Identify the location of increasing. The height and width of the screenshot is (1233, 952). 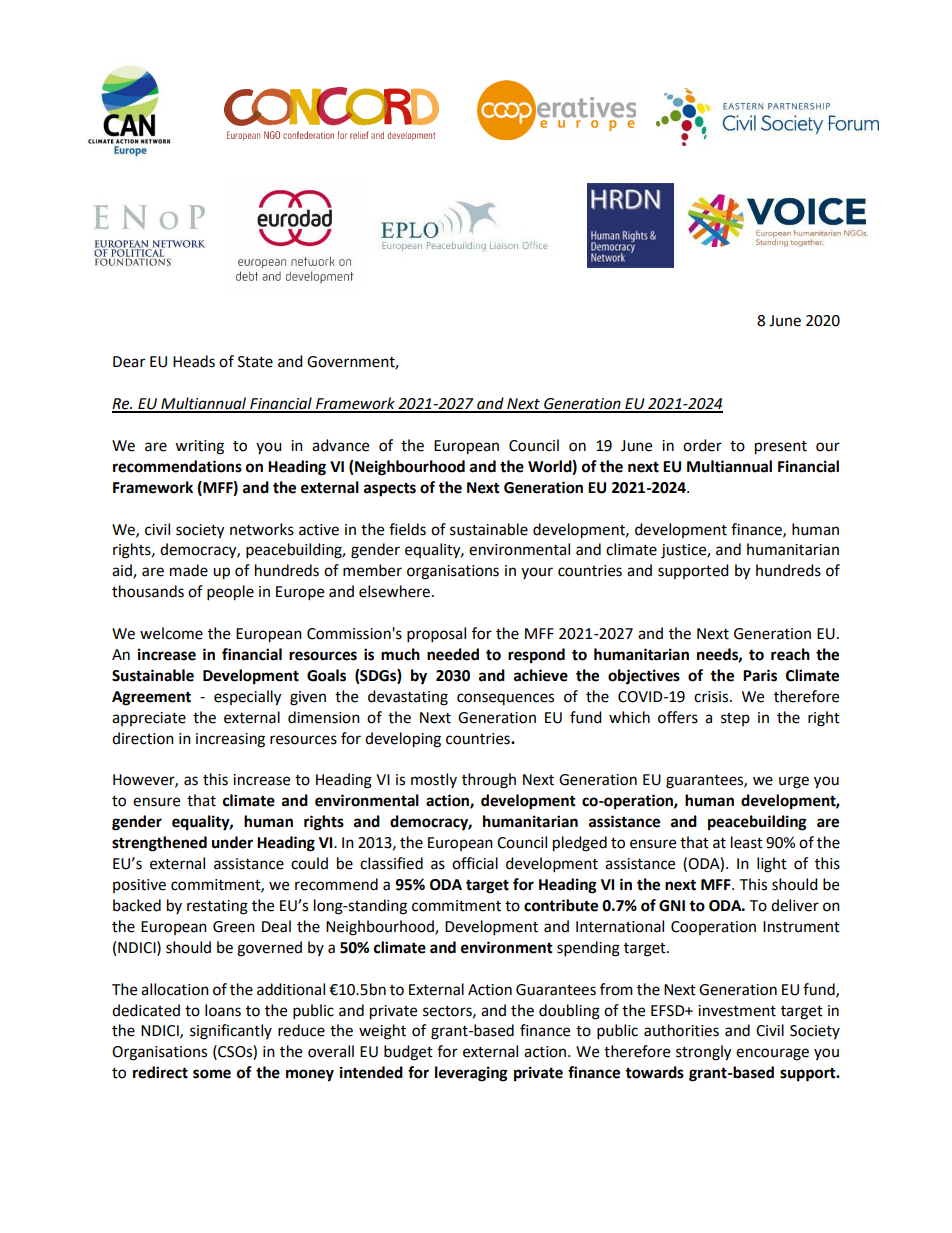
(230, 740).
